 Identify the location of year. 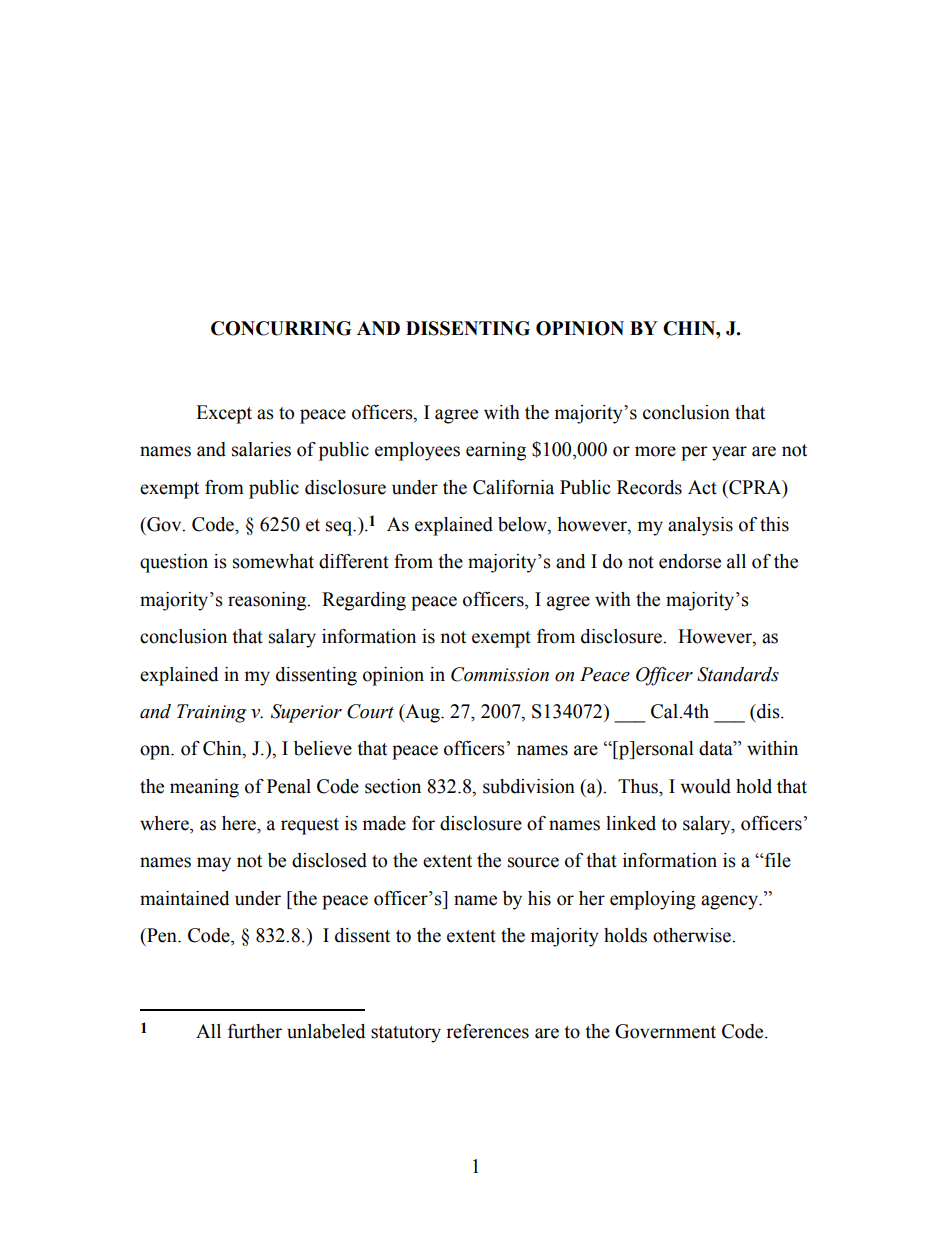
(729, 453).
